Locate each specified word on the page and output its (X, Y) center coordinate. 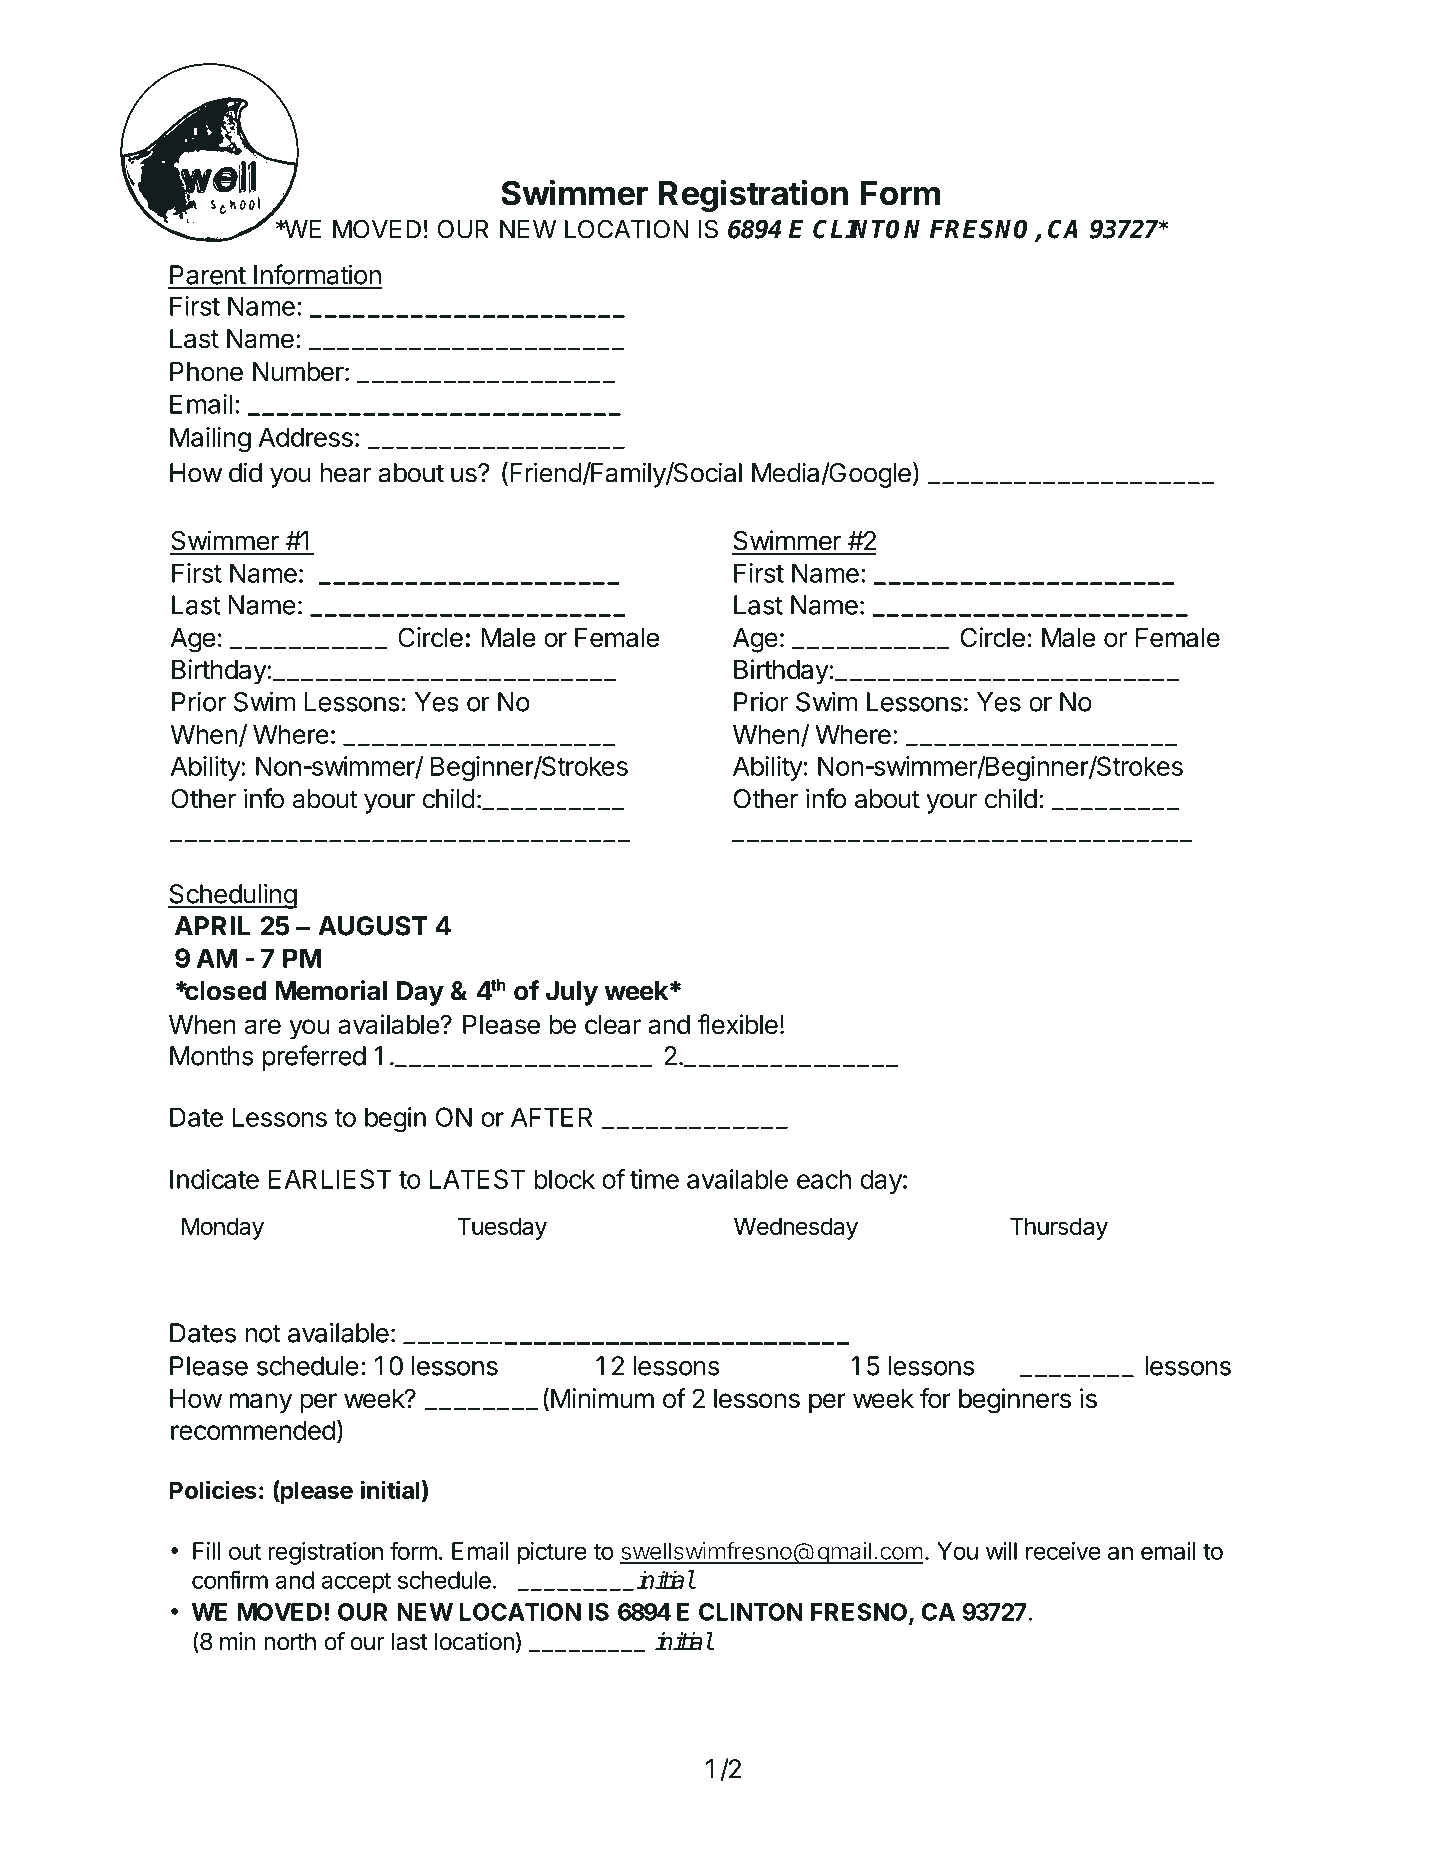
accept (356, 1583)
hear (345, 473)
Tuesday (502, 1228)
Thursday (1059, 1228)
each (824, 1179)
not (263, 1333)
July (572, 993)
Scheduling (232, 896)
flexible (738, 1024)
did (245, 472)
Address (305, 437)
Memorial (331, 990)
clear (613, 1024)
